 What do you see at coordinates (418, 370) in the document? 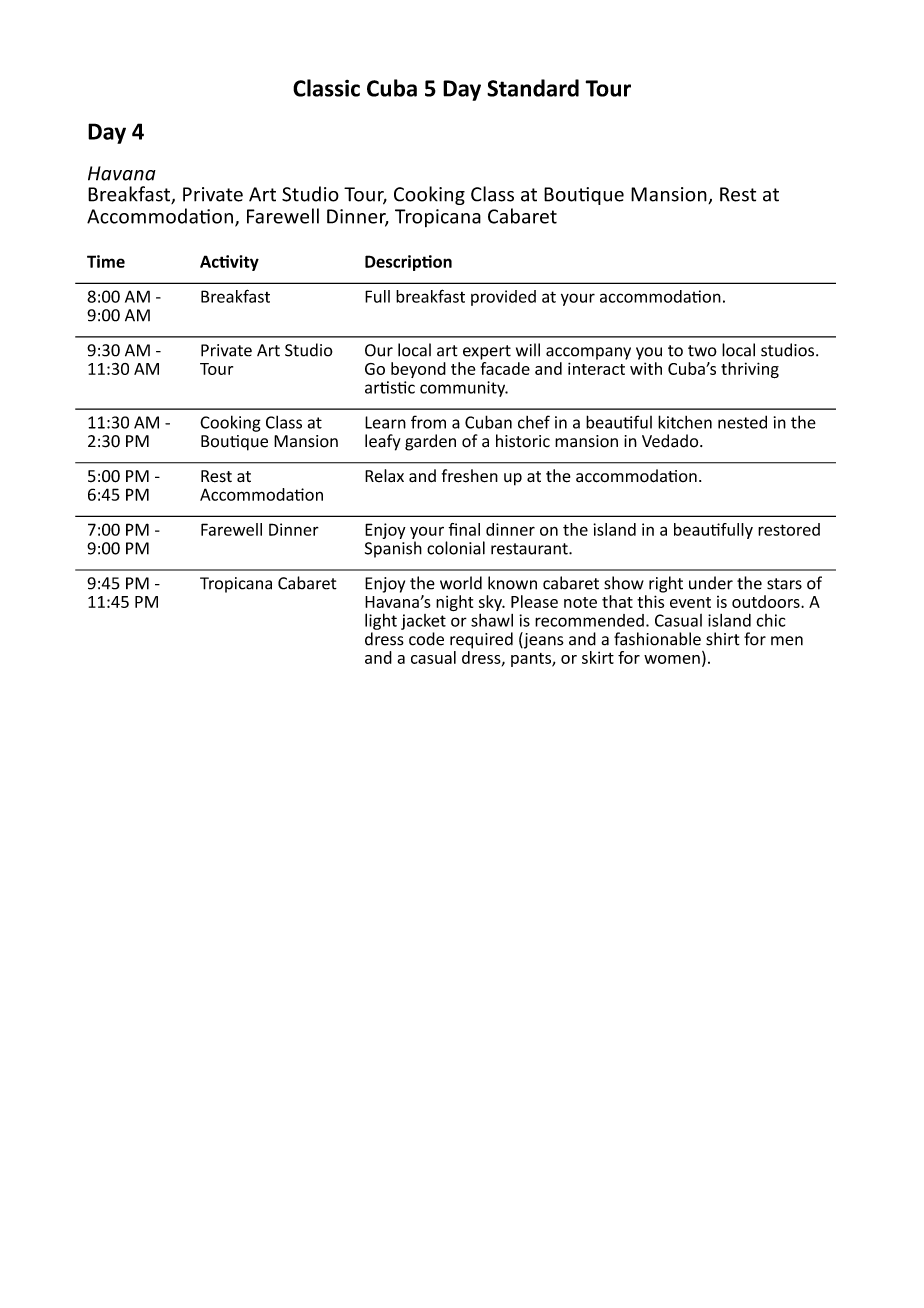
I see `beyond` at bounding box center [418, 370].
